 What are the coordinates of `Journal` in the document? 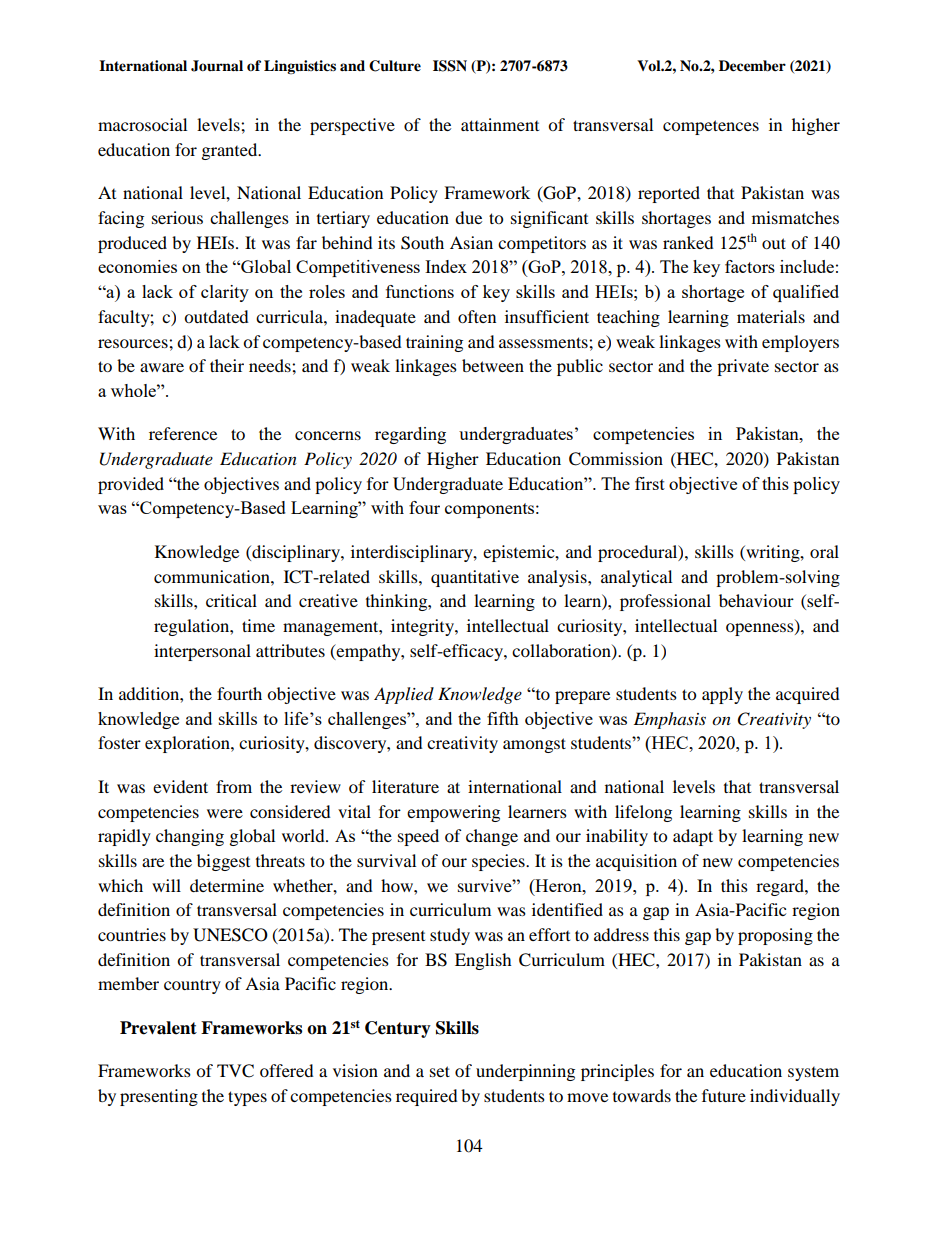 It's located at (217, 66).
